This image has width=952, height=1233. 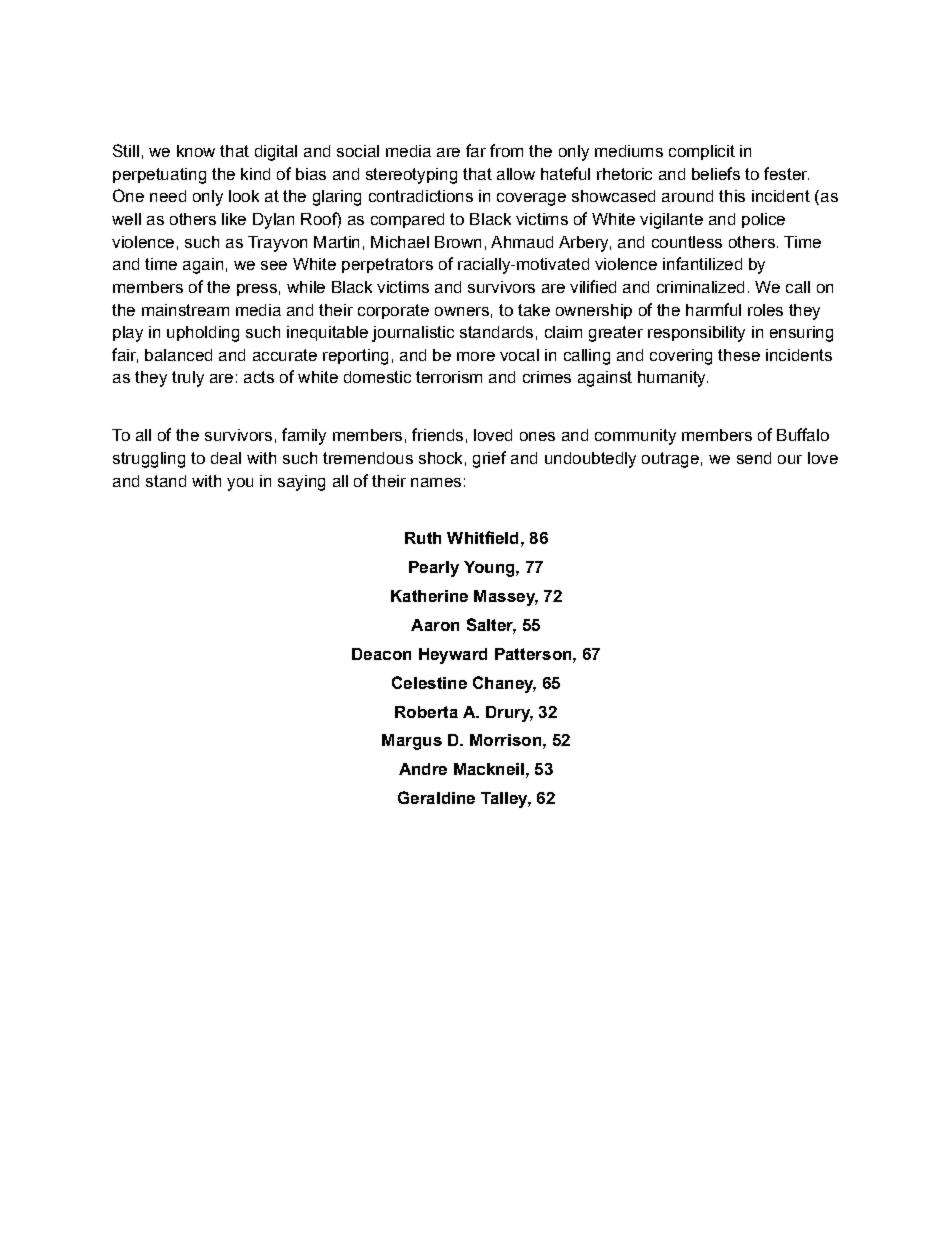 What do you see at coordinates (505, 740) in the image?
I see `Morrison` at bounding box center [505, 740].
